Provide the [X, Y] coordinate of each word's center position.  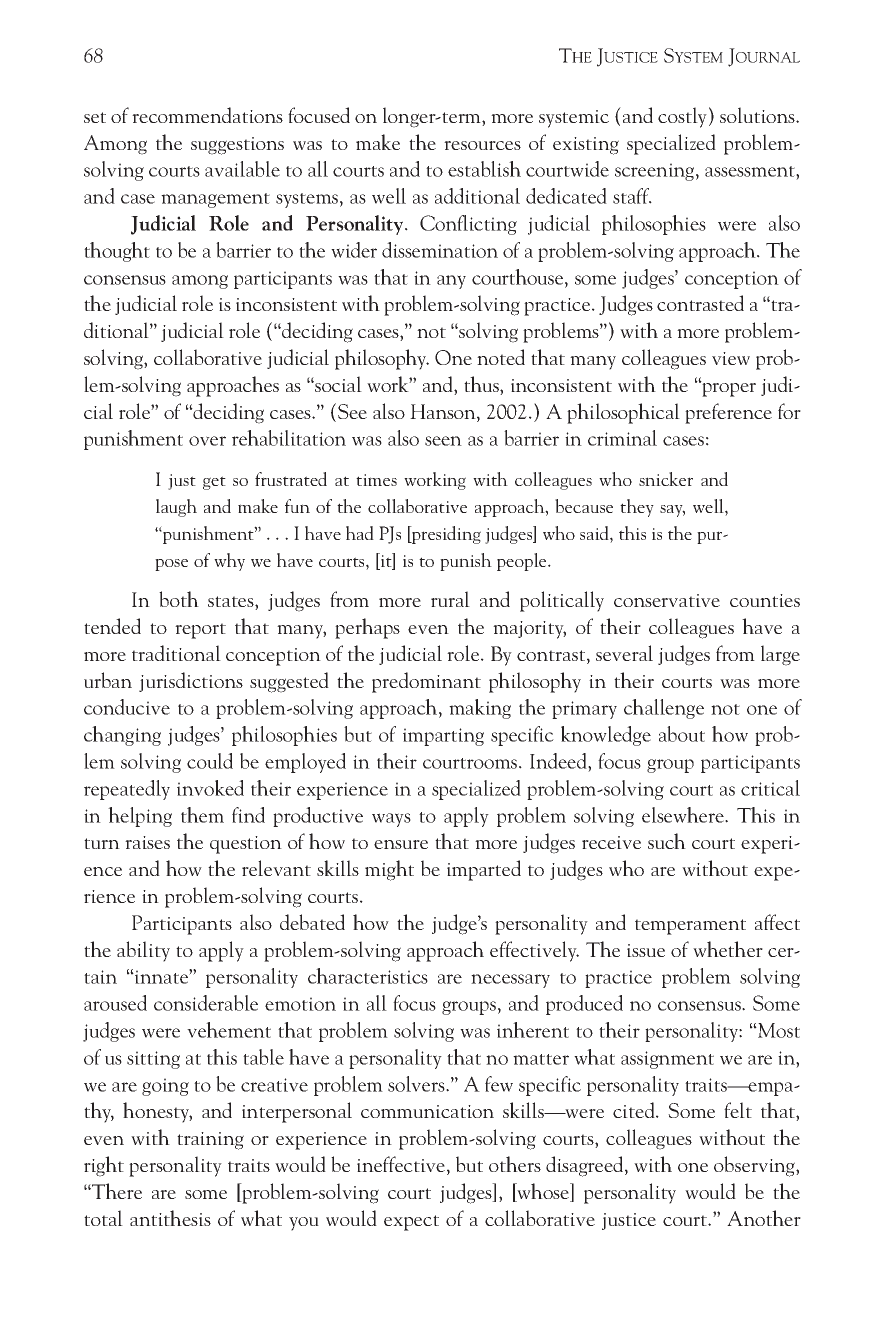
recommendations [207, 115]
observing [755, 1166]
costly [682, 117]
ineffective [401, 1164]
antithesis [170, 1218]
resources [482, 145]
